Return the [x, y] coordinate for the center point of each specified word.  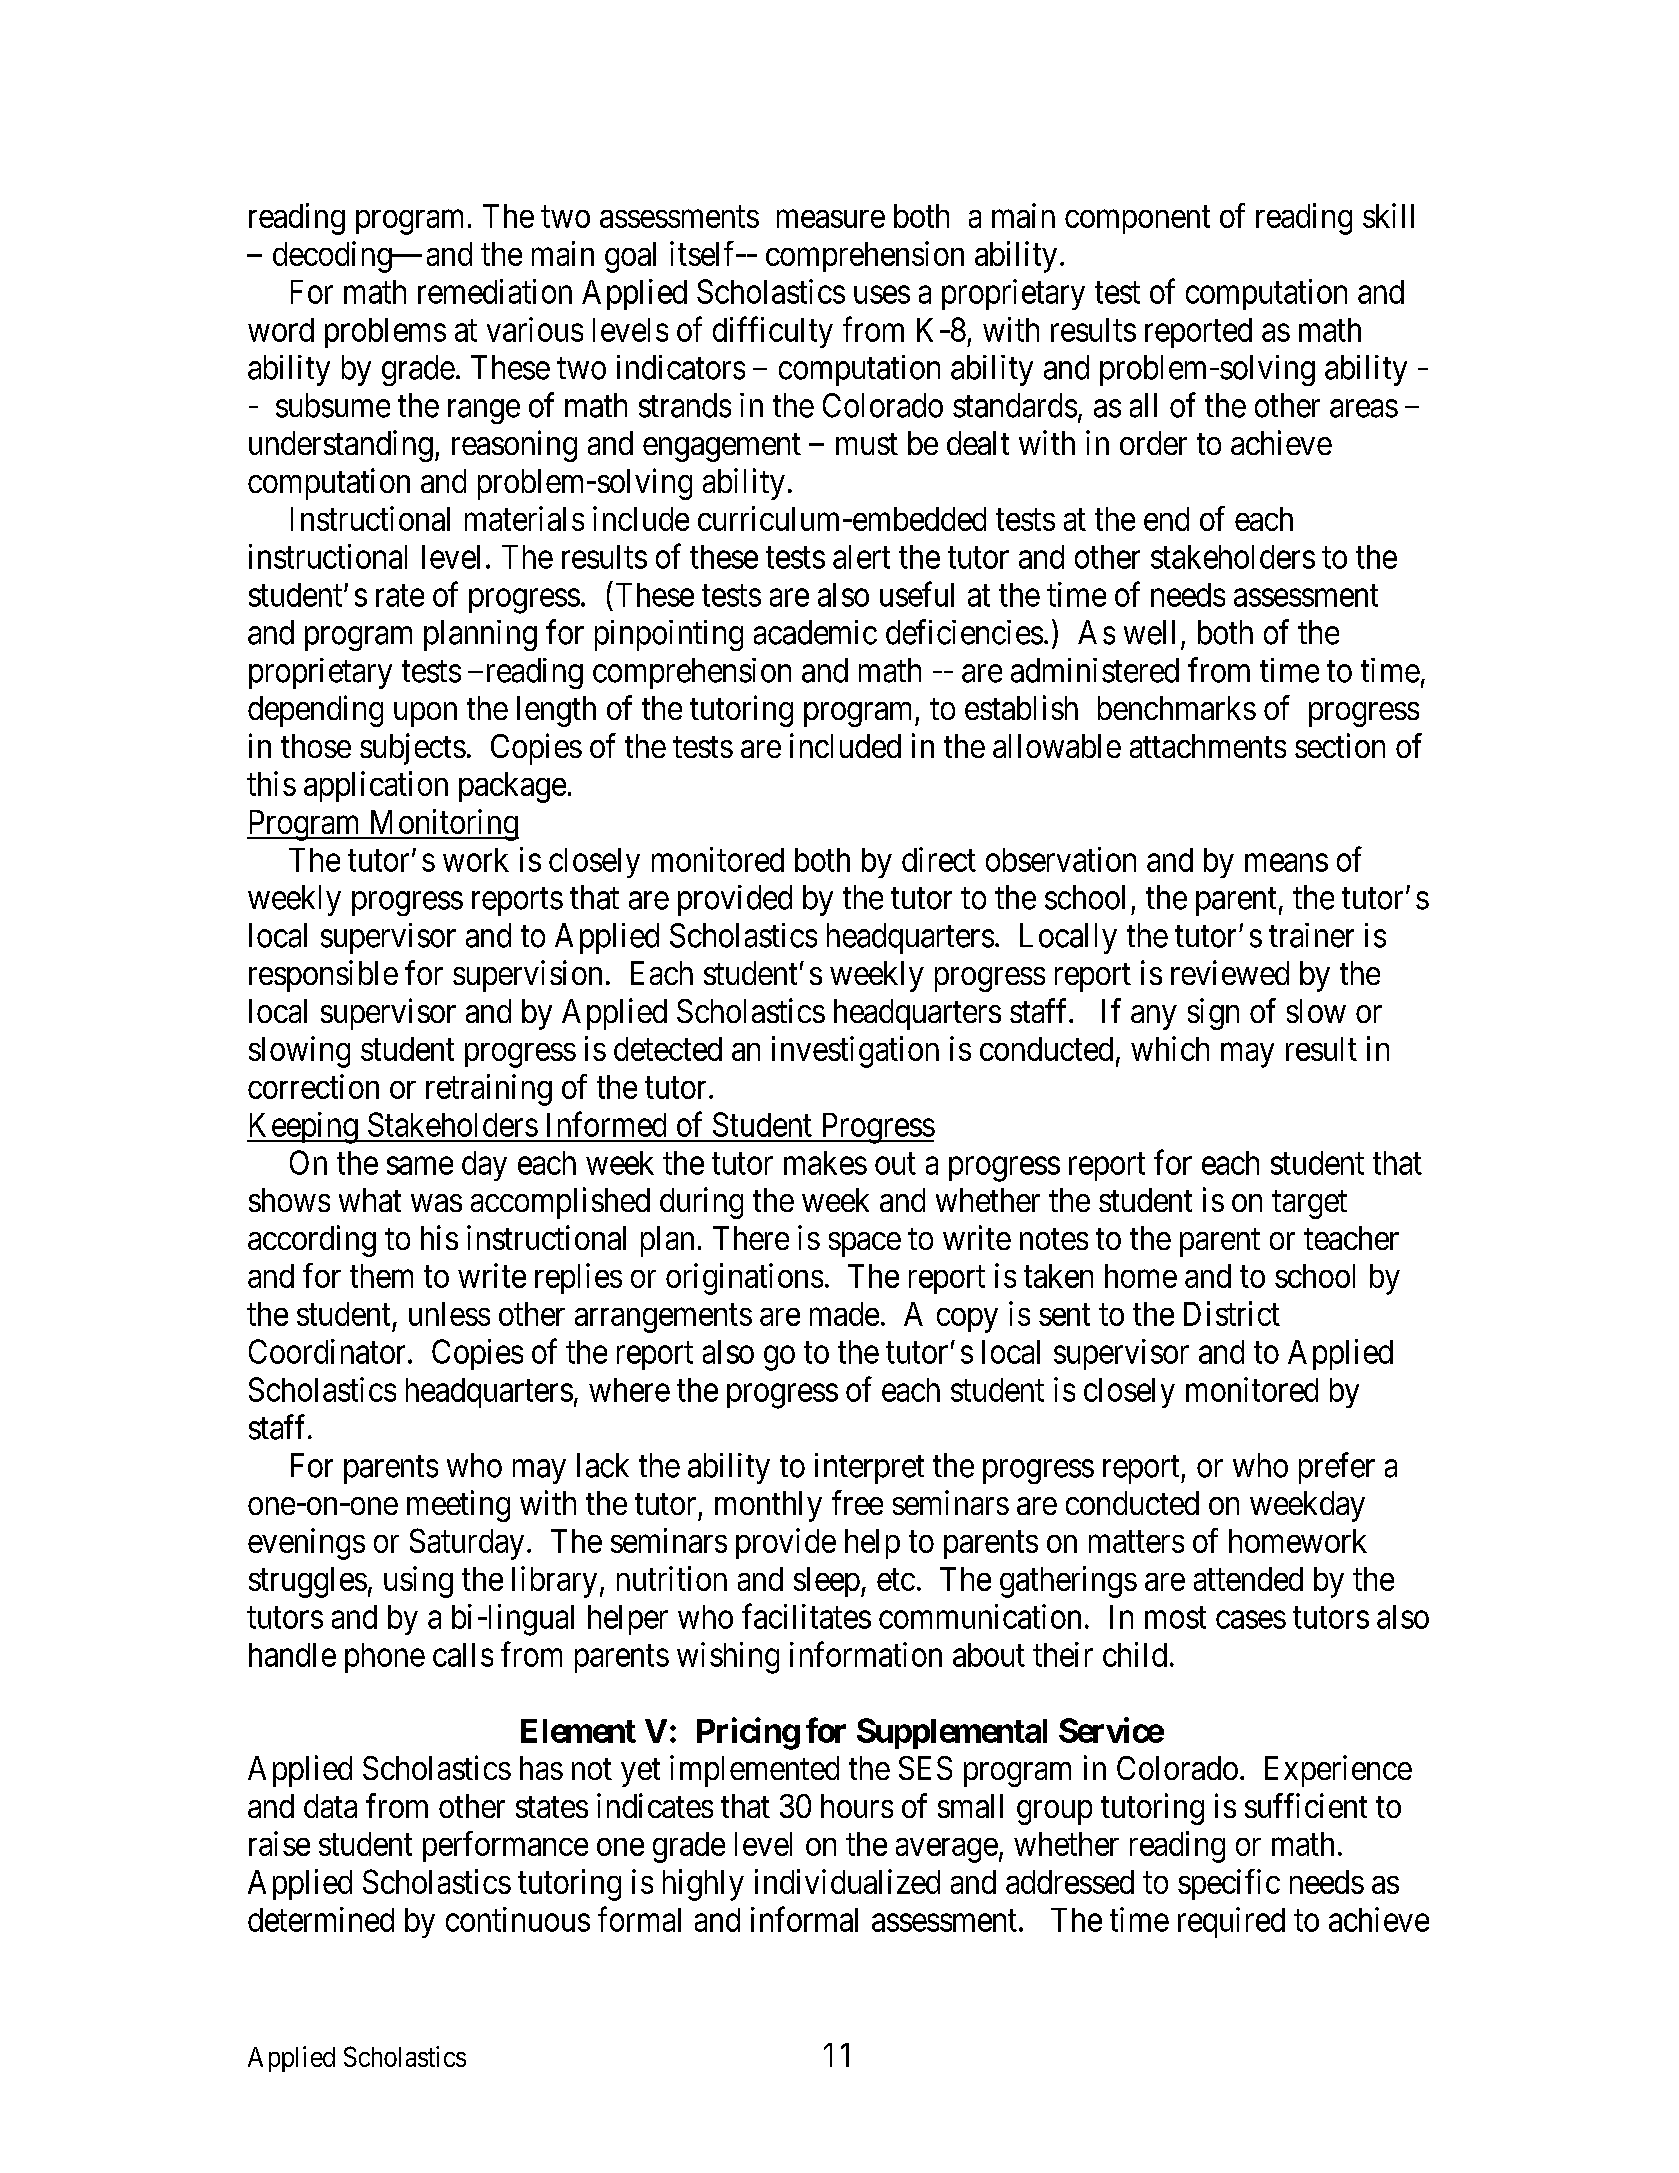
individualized [847, 1881]
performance [505, 1846]
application [376, 786]
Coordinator [329, 1351]
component [1137, 220]
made [844, 1314]
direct [939, 859]
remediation [495, 291]
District [1232, 1313]
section [1340, 745]
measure [831, 219]
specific [1229, 1884]
